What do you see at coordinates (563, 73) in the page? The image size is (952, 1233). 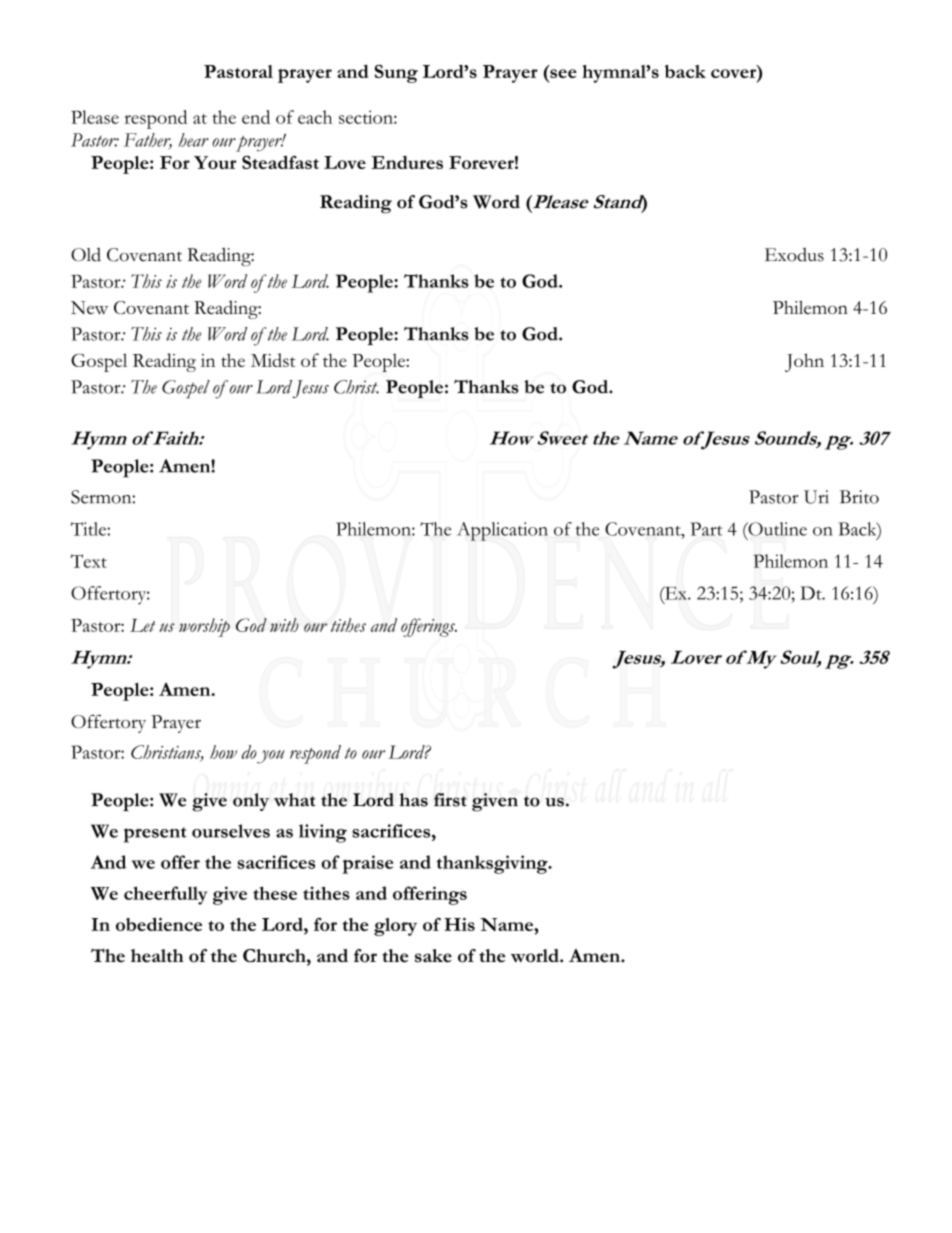 I see `see` at bounding box center [563, 73].
